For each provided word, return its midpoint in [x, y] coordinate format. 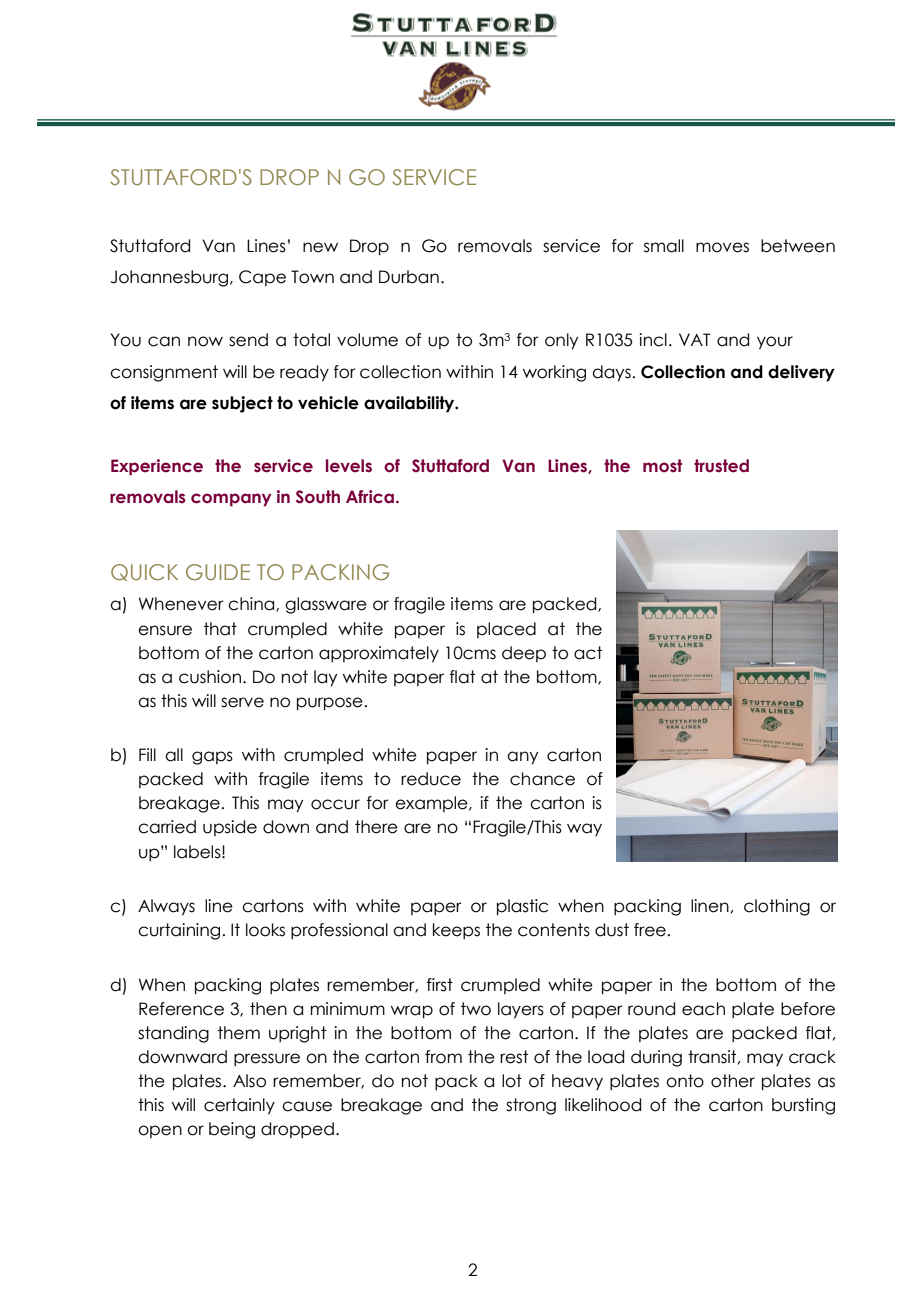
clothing [777, 907]
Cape [262, 278]
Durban [409, 277]
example [432, 804]
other [733, 1081]
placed [506, 630]
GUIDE [218, 572]
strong [531, 1106]
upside [230, 828]
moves [722, 247]
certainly [239, 1106]
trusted [721, 466]
